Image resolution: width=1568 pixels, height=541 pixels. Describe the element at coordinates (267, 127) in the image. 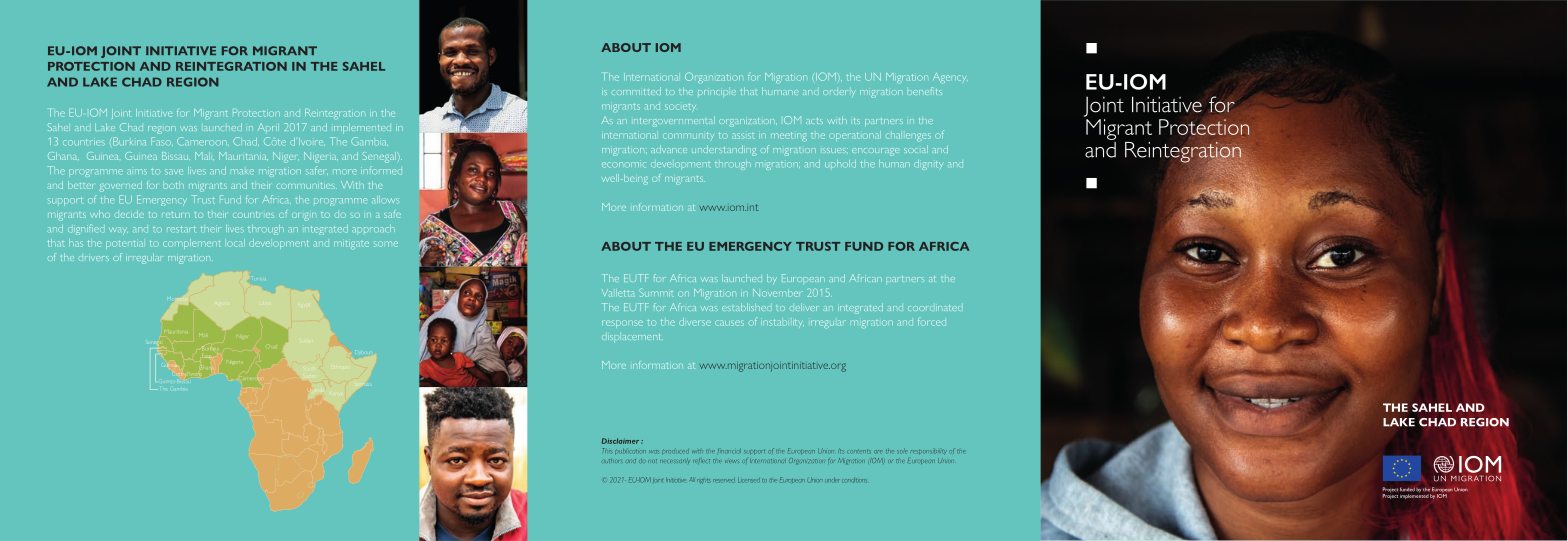

I see `April` at that location.
